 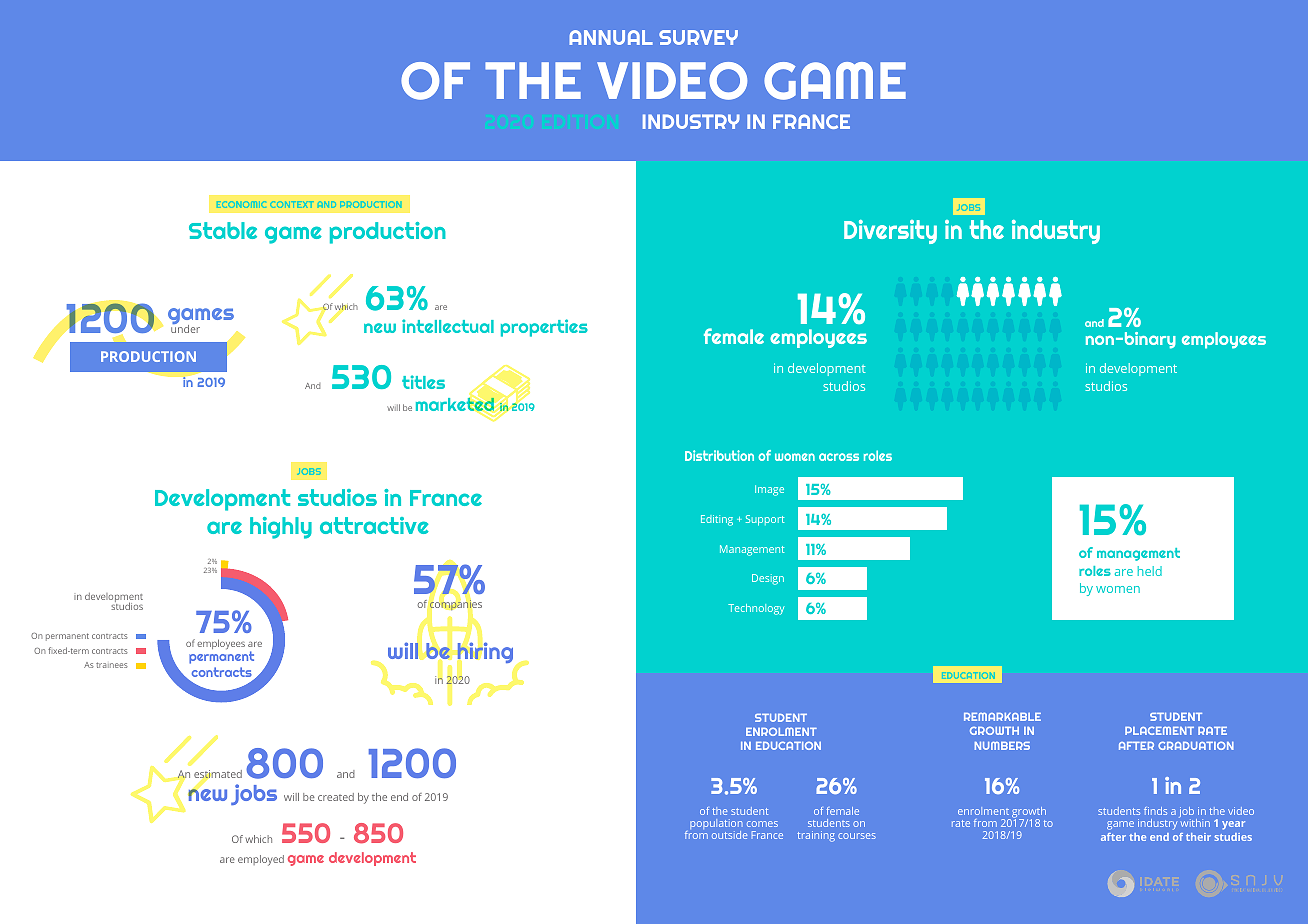 What do you see at coordinates (448, 326) in the page?
I see `intellectual` at bounding box center [448, 326].
